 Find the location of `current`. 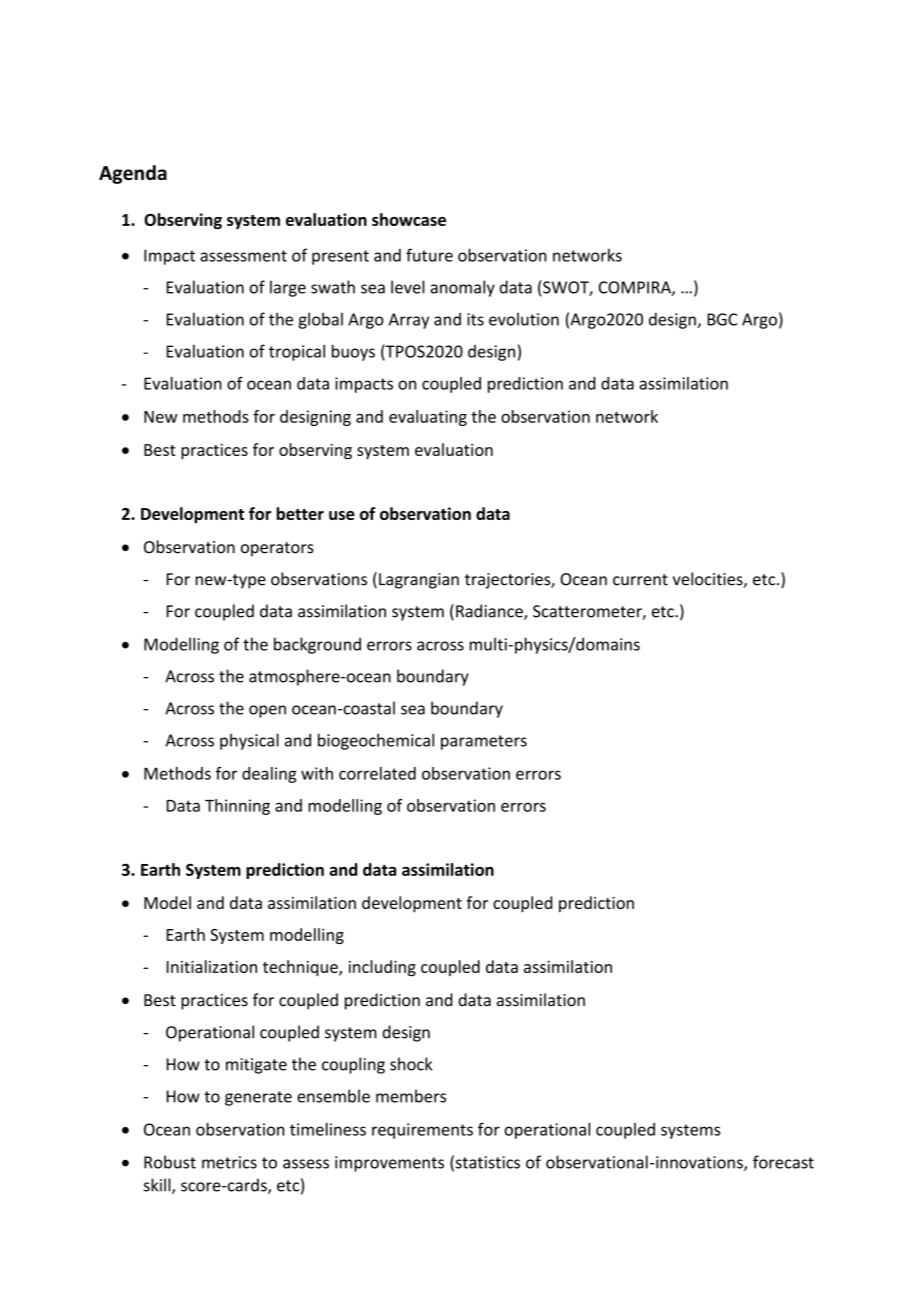

current is located at coordinates (640, 580).
